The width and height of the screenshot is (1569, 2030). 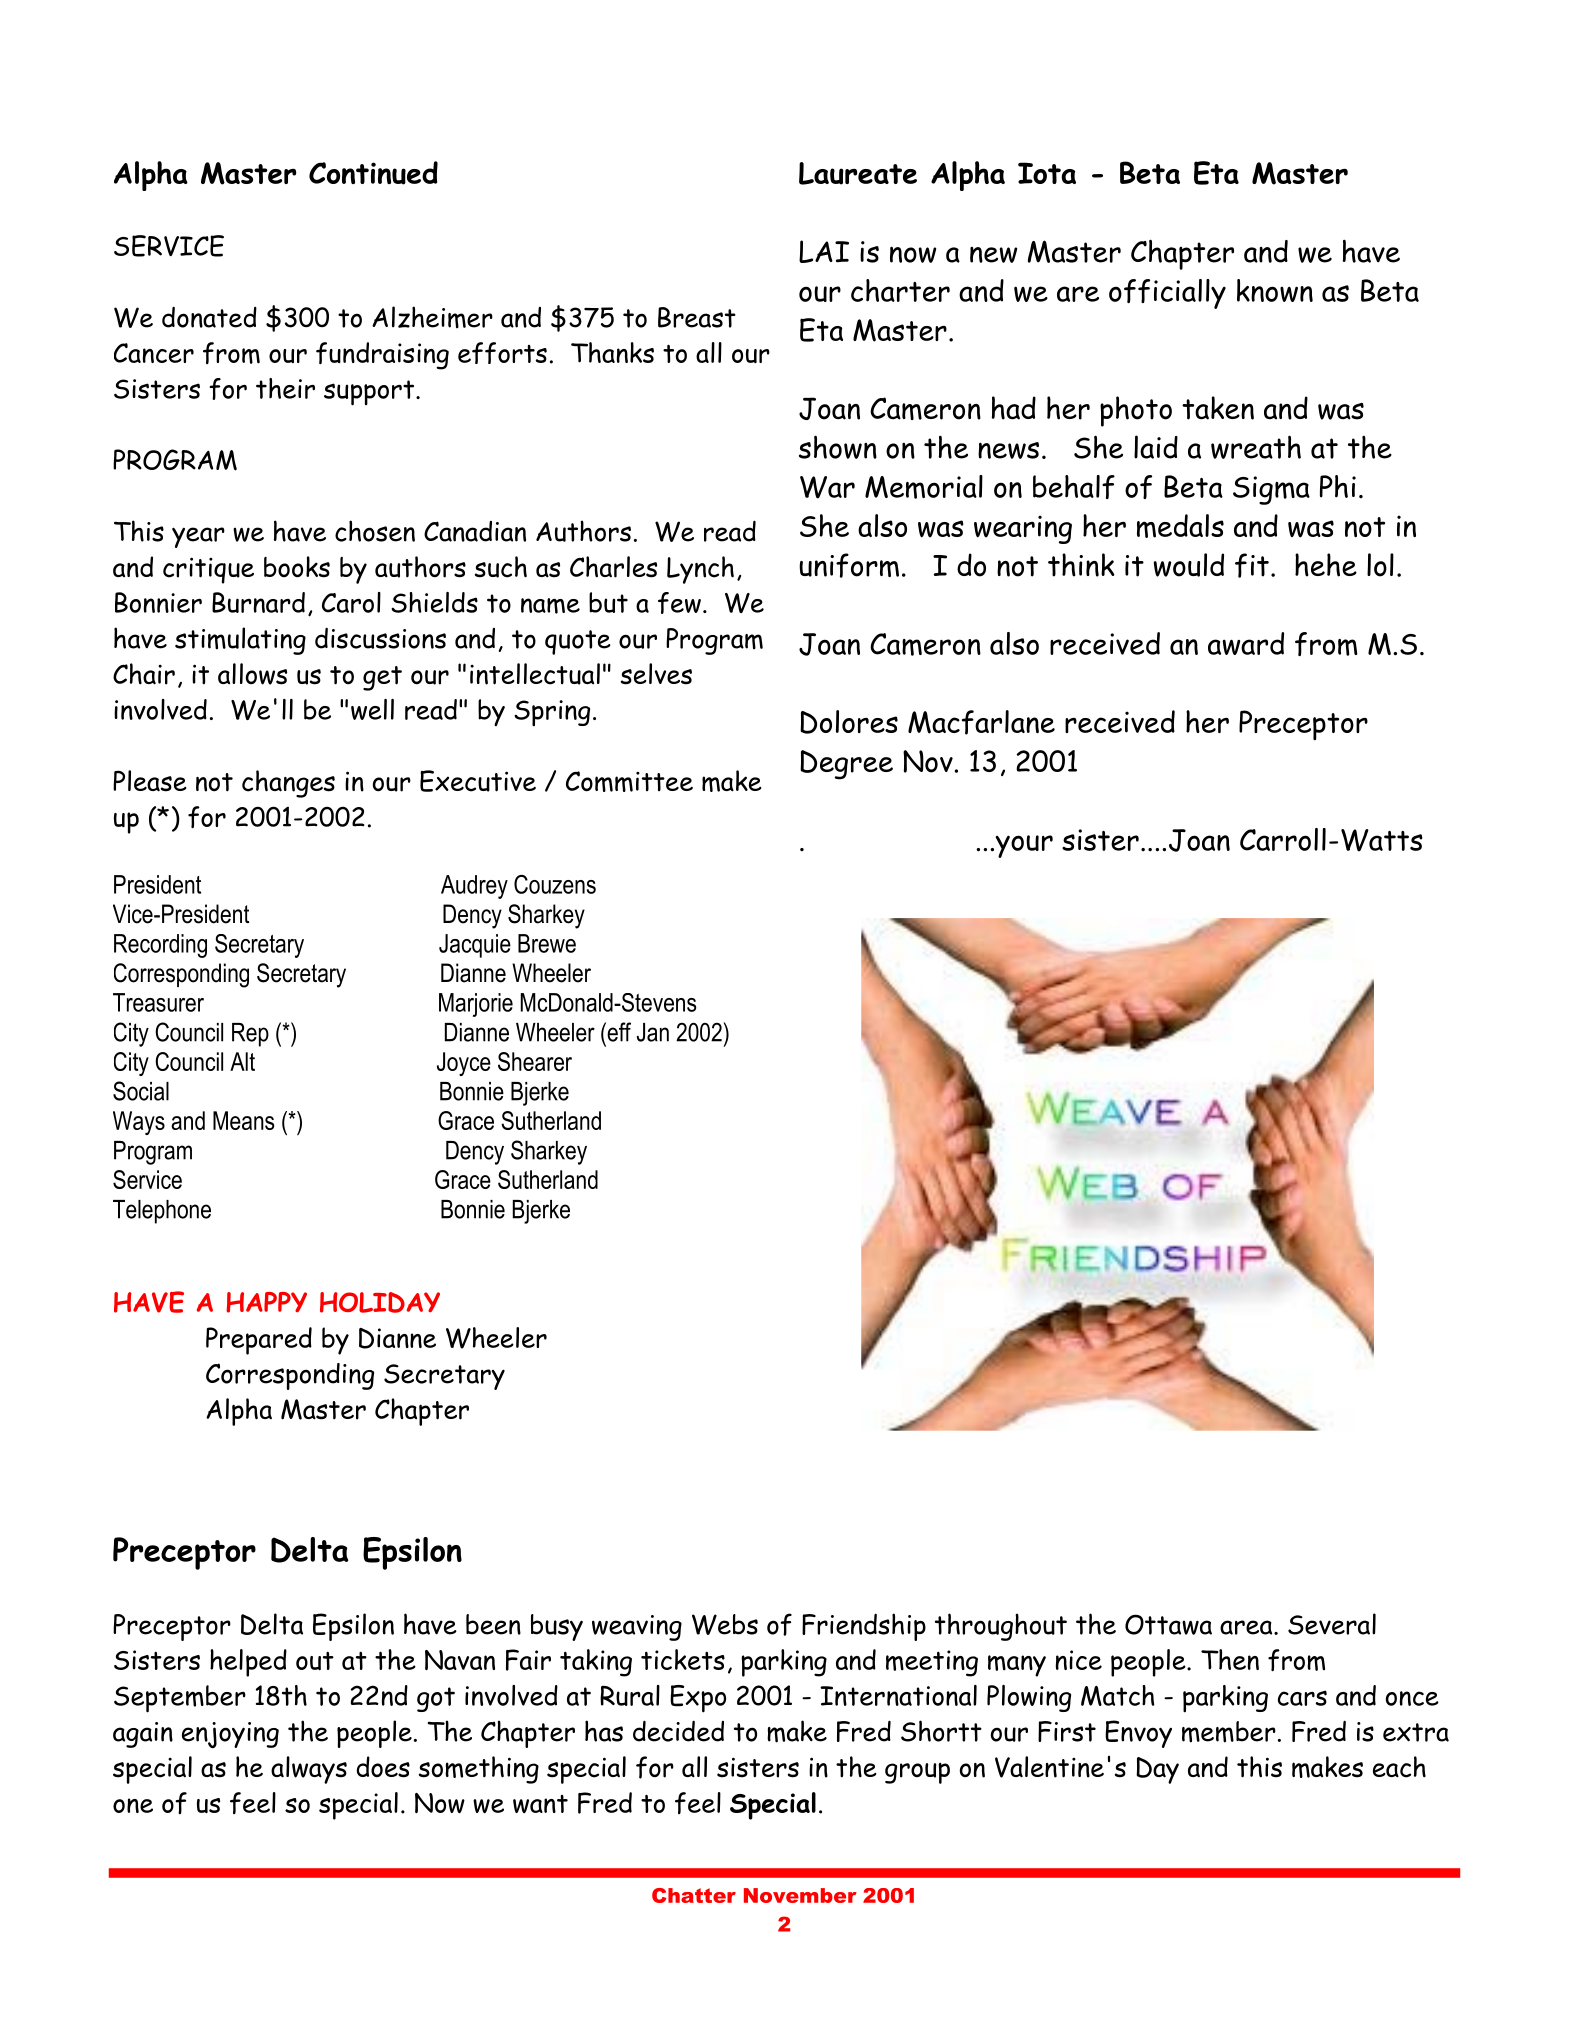 What do you see at coordinates (1275, 290) in the screenshot?
I see `known` at bounding box center [1275, 290].
